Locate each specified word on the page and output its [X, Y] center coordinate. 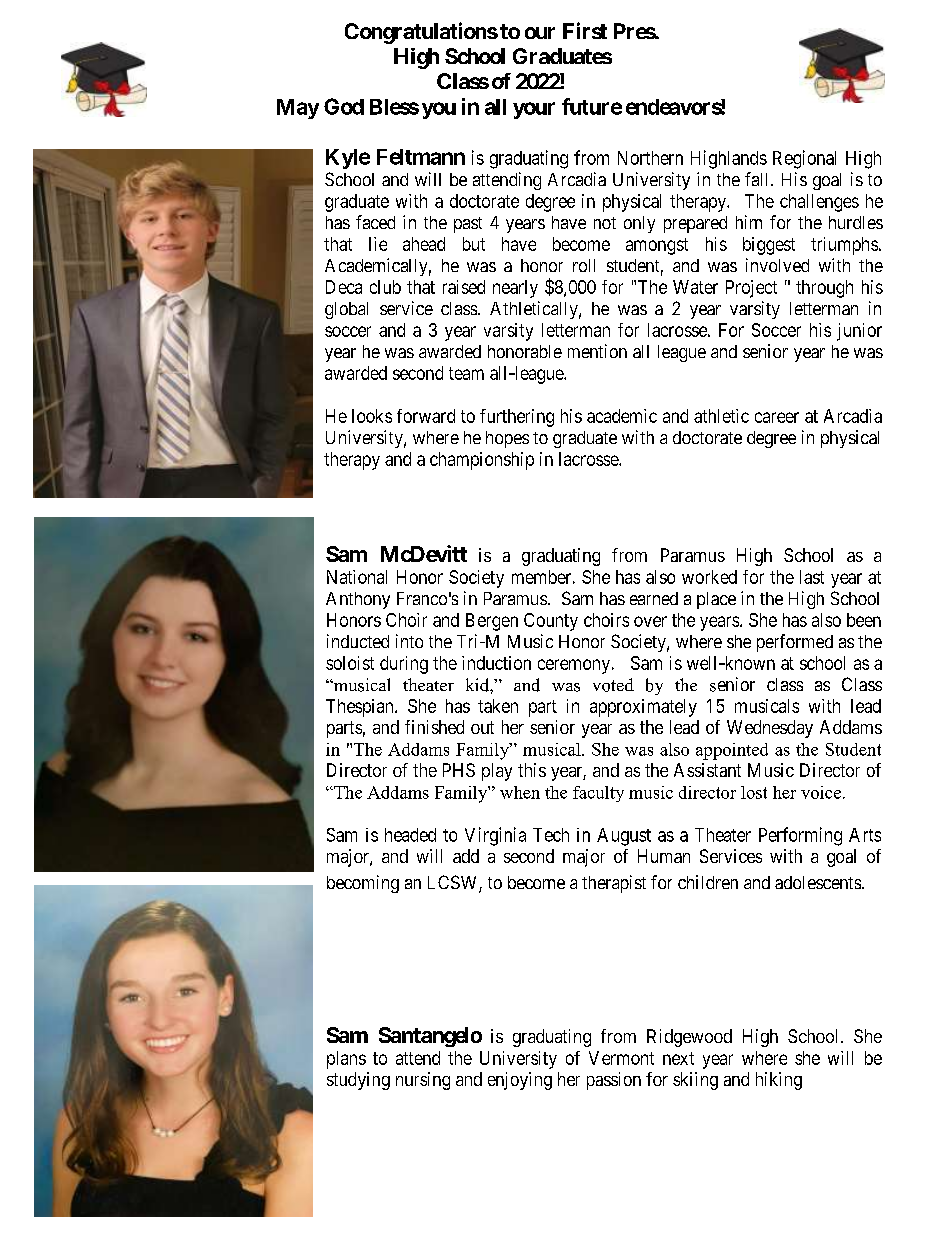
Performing [800, 836]
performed [795, 643]
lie [378, 244]
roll [584, 265]
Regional [804, 159]
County [551, 622]
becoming [363, 884]
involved [777, 265]
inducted [358, 641]
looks [372, 416]
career [777, 417]
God [344, 106]
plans [346, 1060]
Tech [551, 835]
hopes [507, 439]
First [585, 30]
